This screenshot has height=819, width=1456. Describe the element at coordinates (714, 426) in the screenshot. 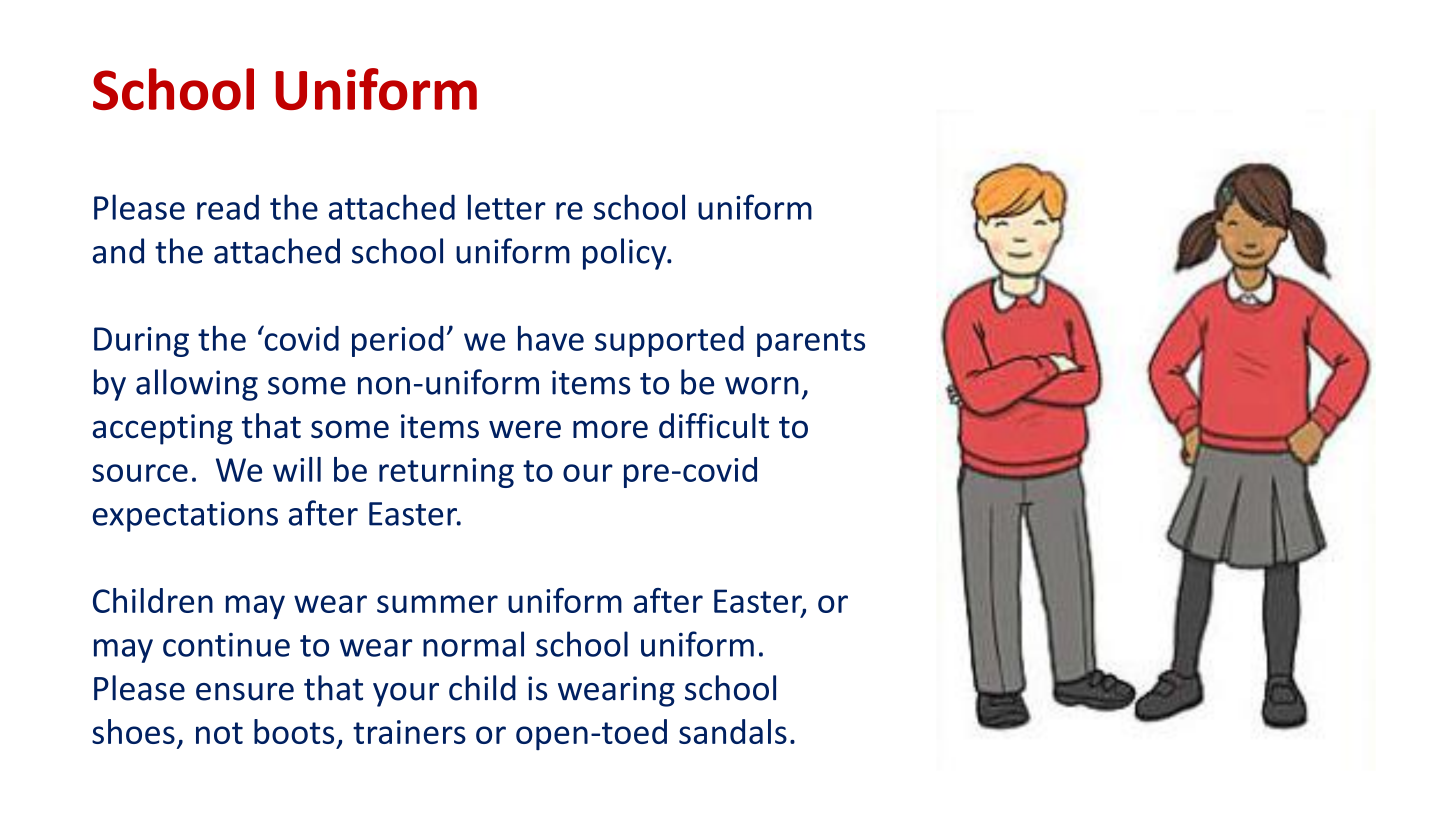

I see `difficult` at that location.
